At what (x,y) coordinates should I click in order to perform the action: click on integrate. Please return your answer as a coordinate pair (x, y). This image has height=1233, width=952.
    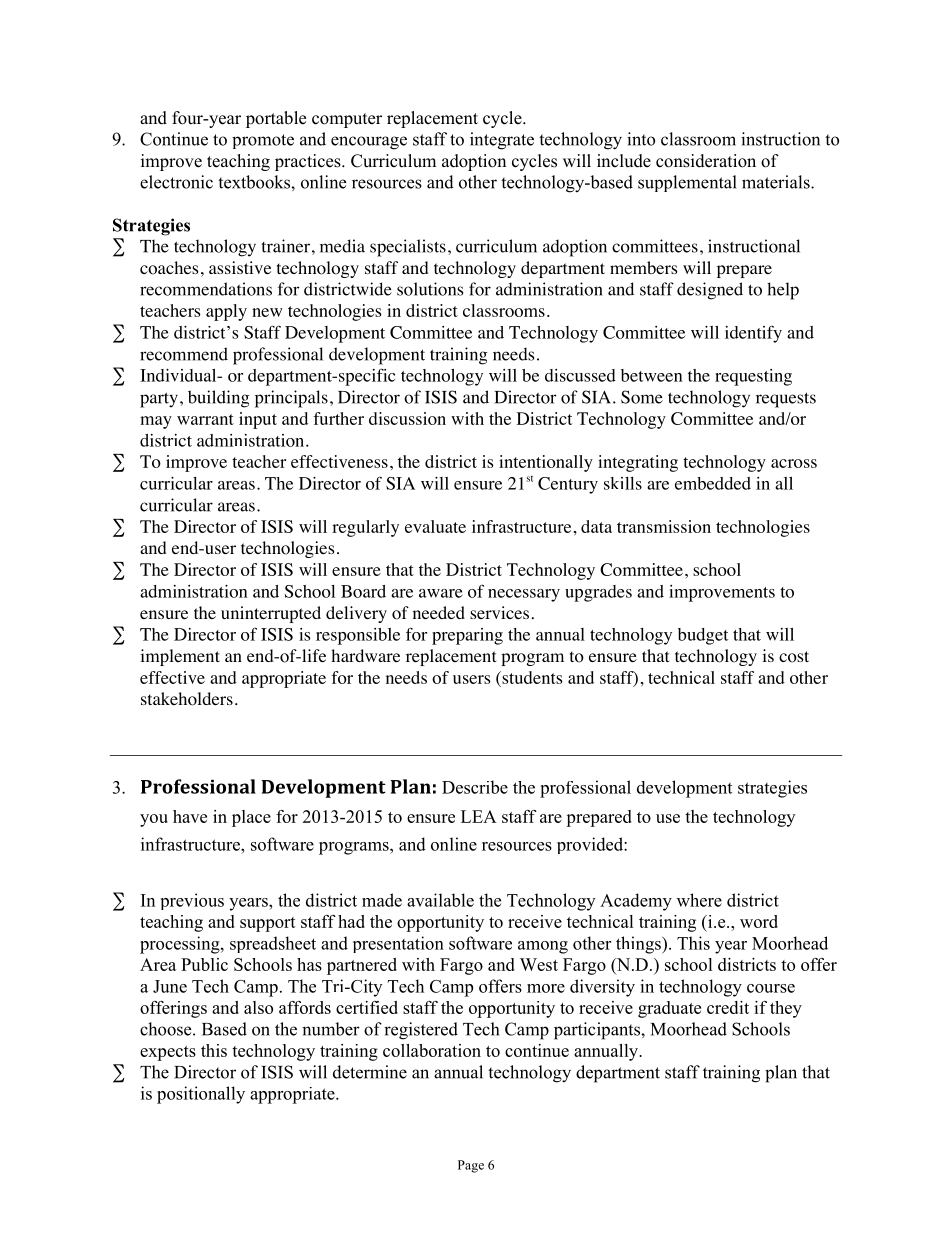
    Looking at the image, I should click on (502, 141).
